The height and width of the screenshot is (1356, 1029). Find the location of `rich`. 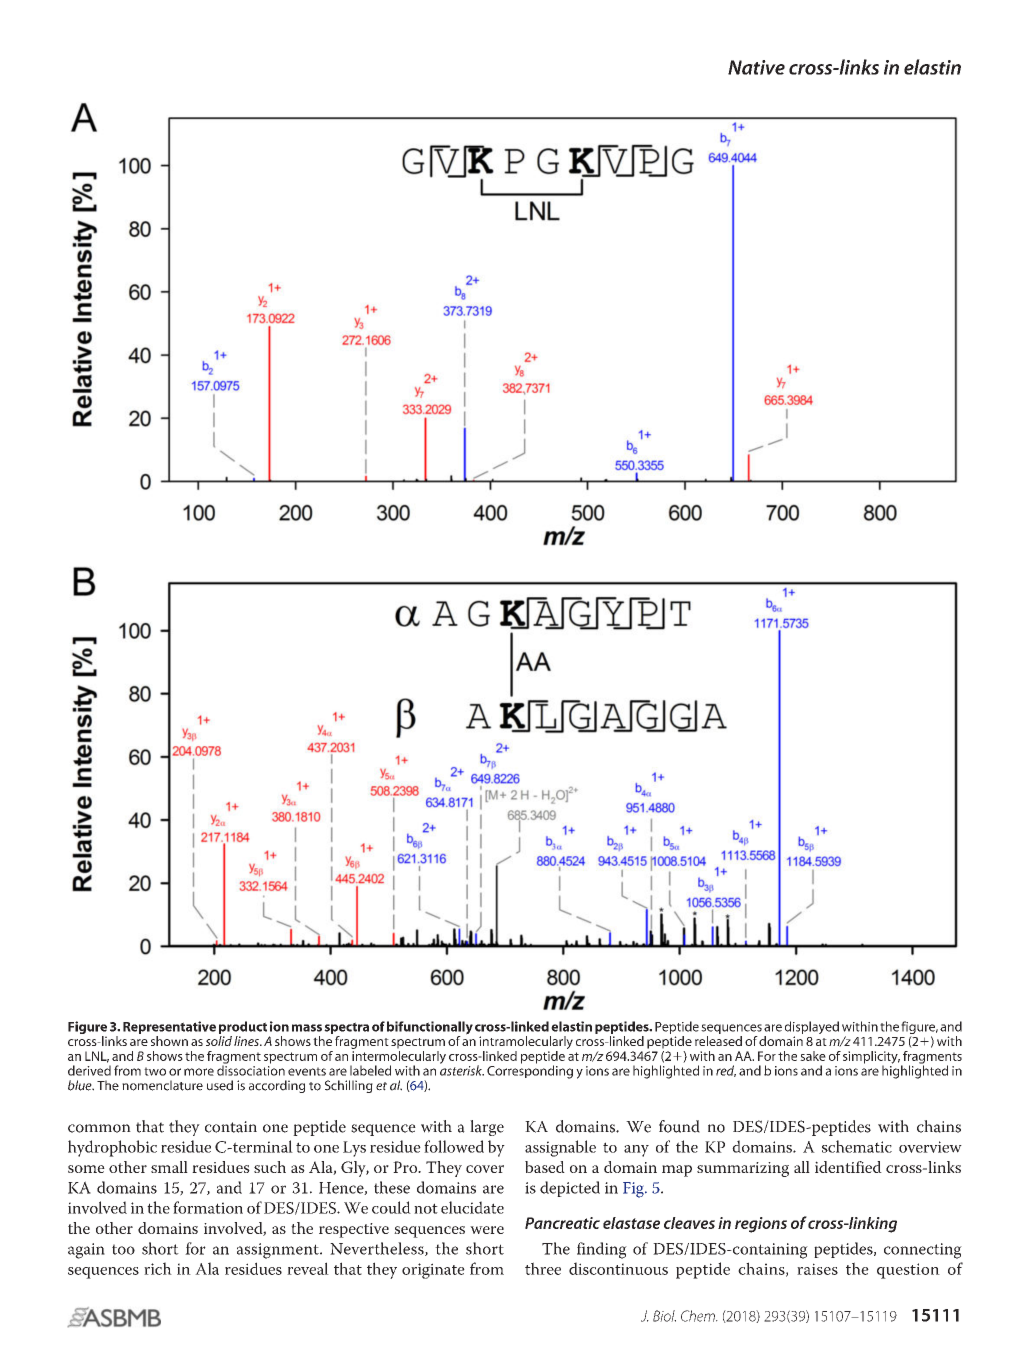

rich is located at coordinates (158, 1268).
